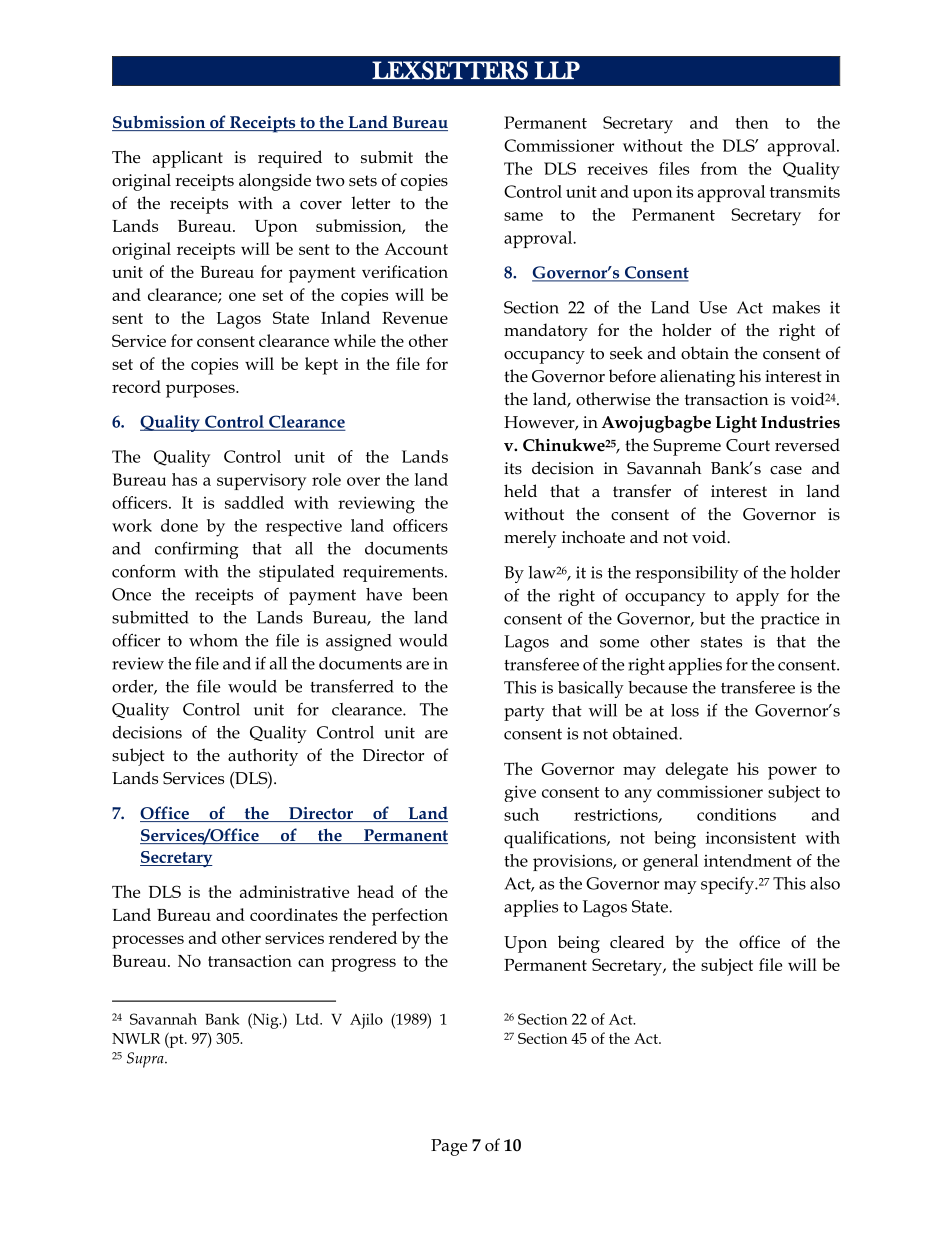 Image resolution: width=952 pixels, height=1233 pixels. Describe the element at coordinates (521, 814) in the page. I see `such` at that location.
